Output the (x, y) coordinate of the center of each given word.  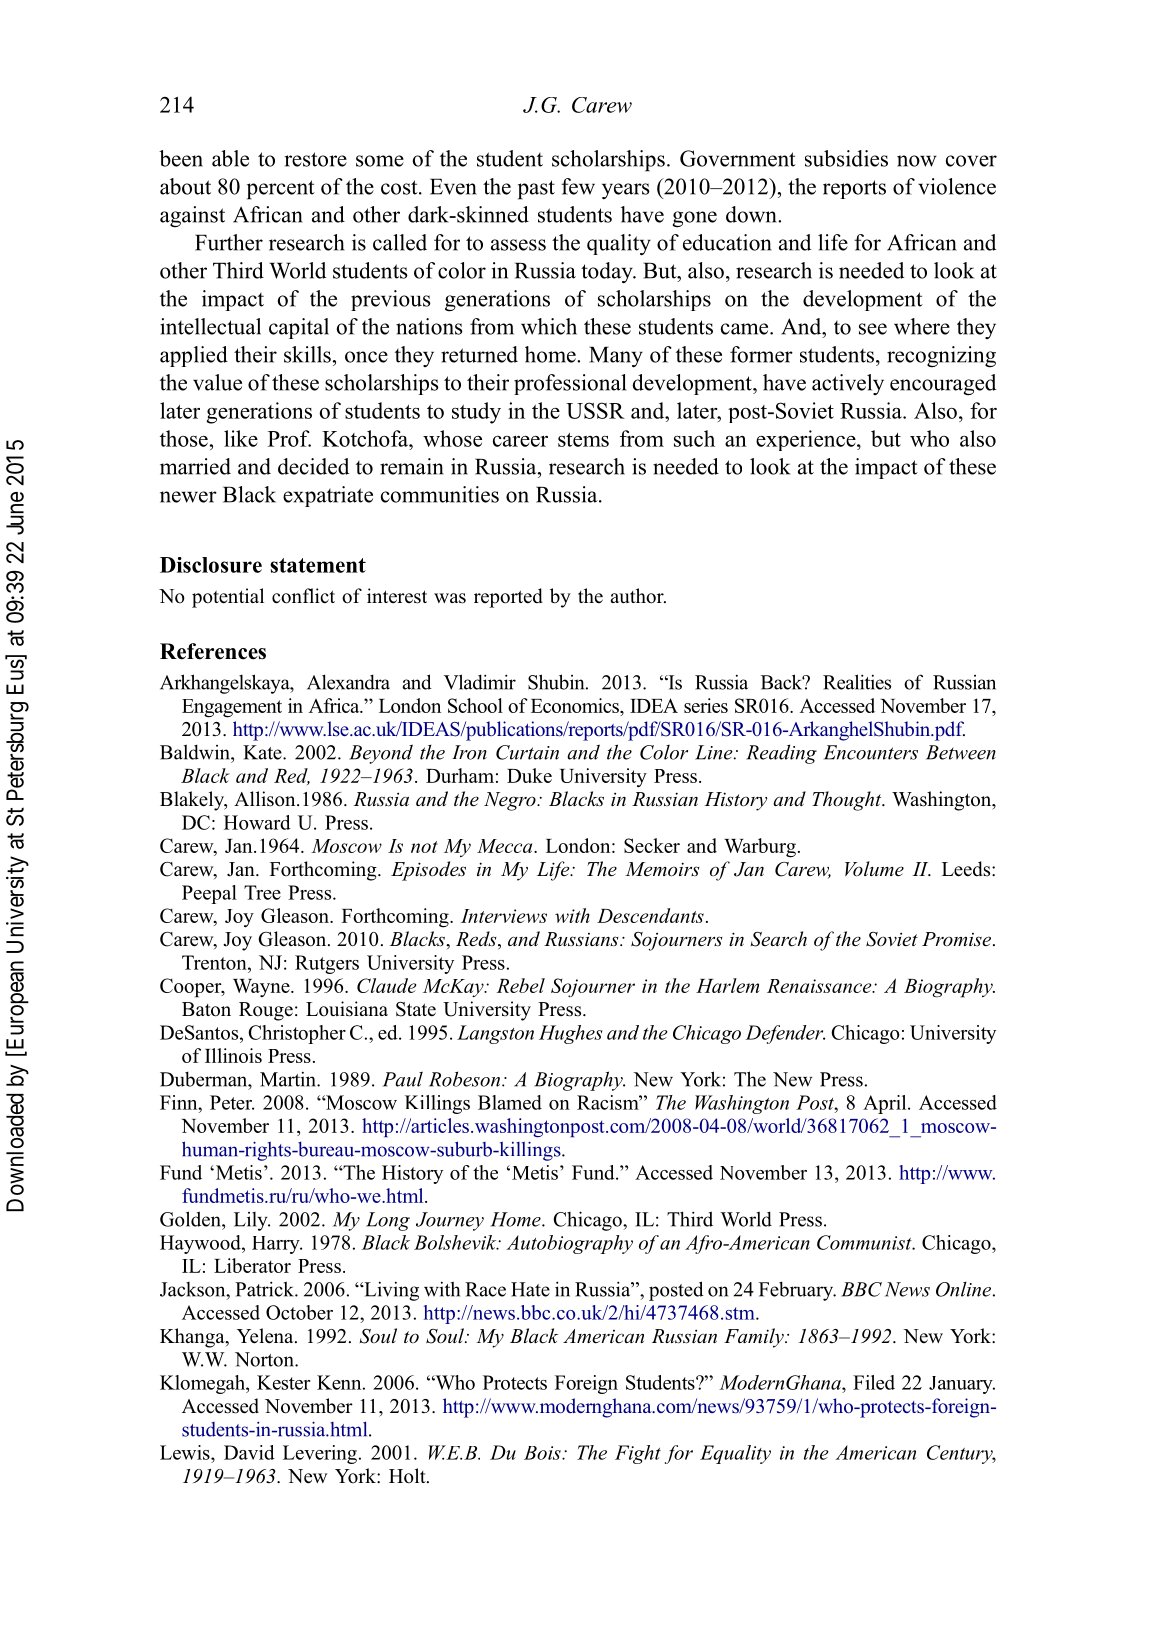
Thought (848, 801)
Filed (874, 1382)
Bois (543, 1453)
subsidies (846, 158)
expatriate (328, 496)
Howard (257, 822)
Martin (289, 1079)
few (578, 186)
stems (583, 440)
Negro (511, 801)
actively (848, 384)
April (886, 1104)
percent (281, 190)
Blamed (510, 1102)
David (249, 1452)
